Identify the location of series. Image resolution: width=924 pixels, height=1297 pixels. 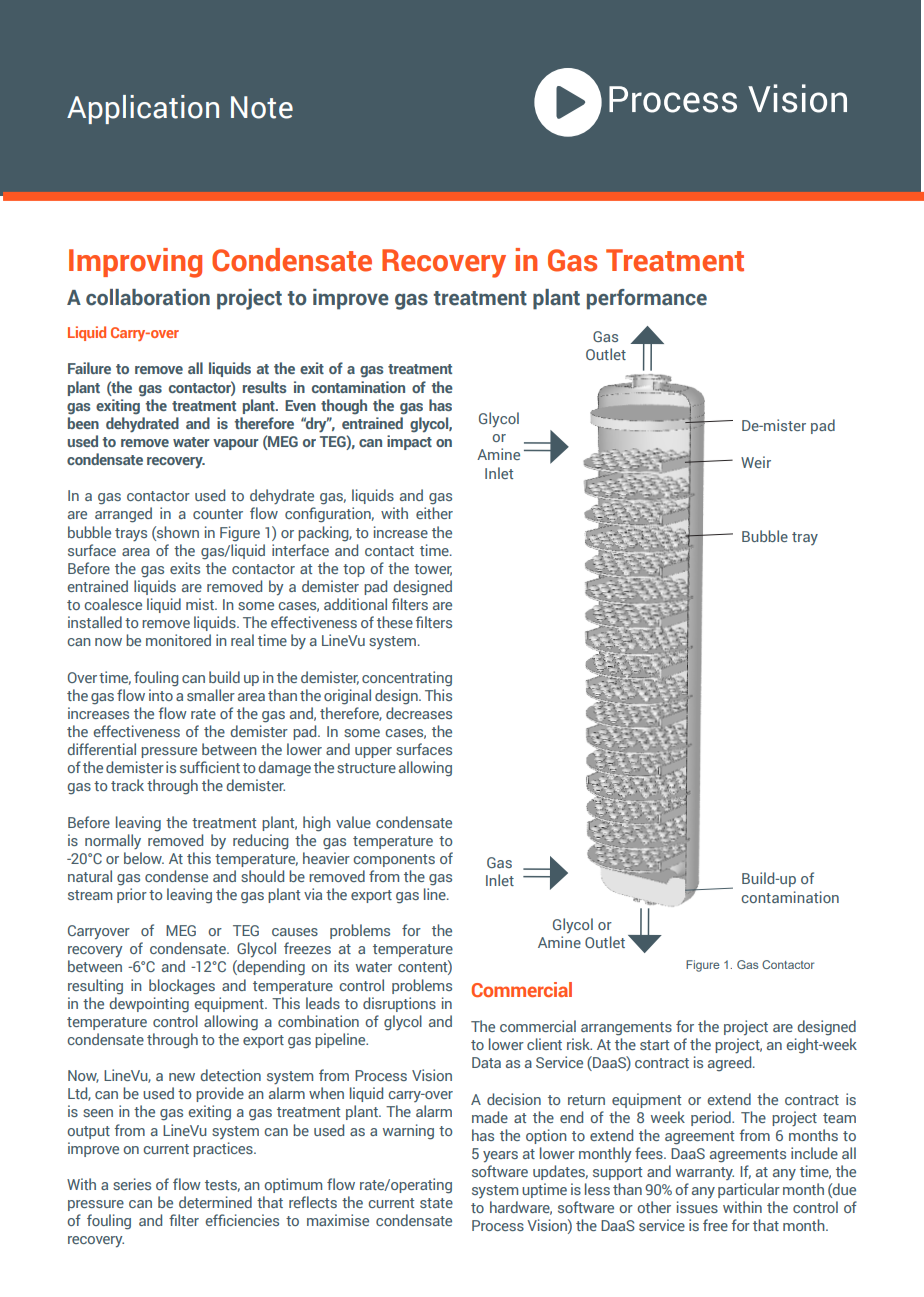
(132, 1184).
